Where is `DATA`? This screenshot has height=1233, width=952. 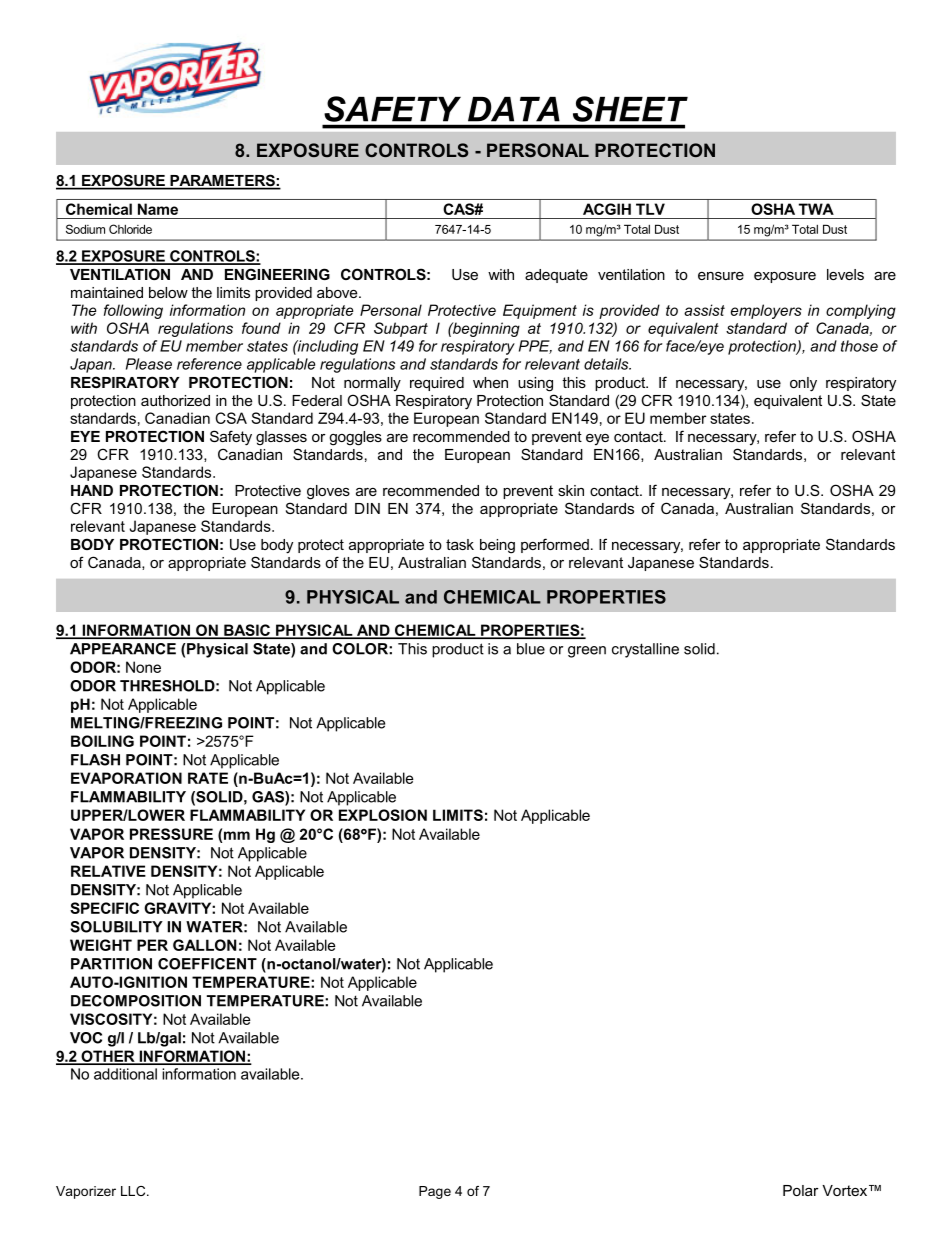
DATA is located at coordinates (514, 109).
